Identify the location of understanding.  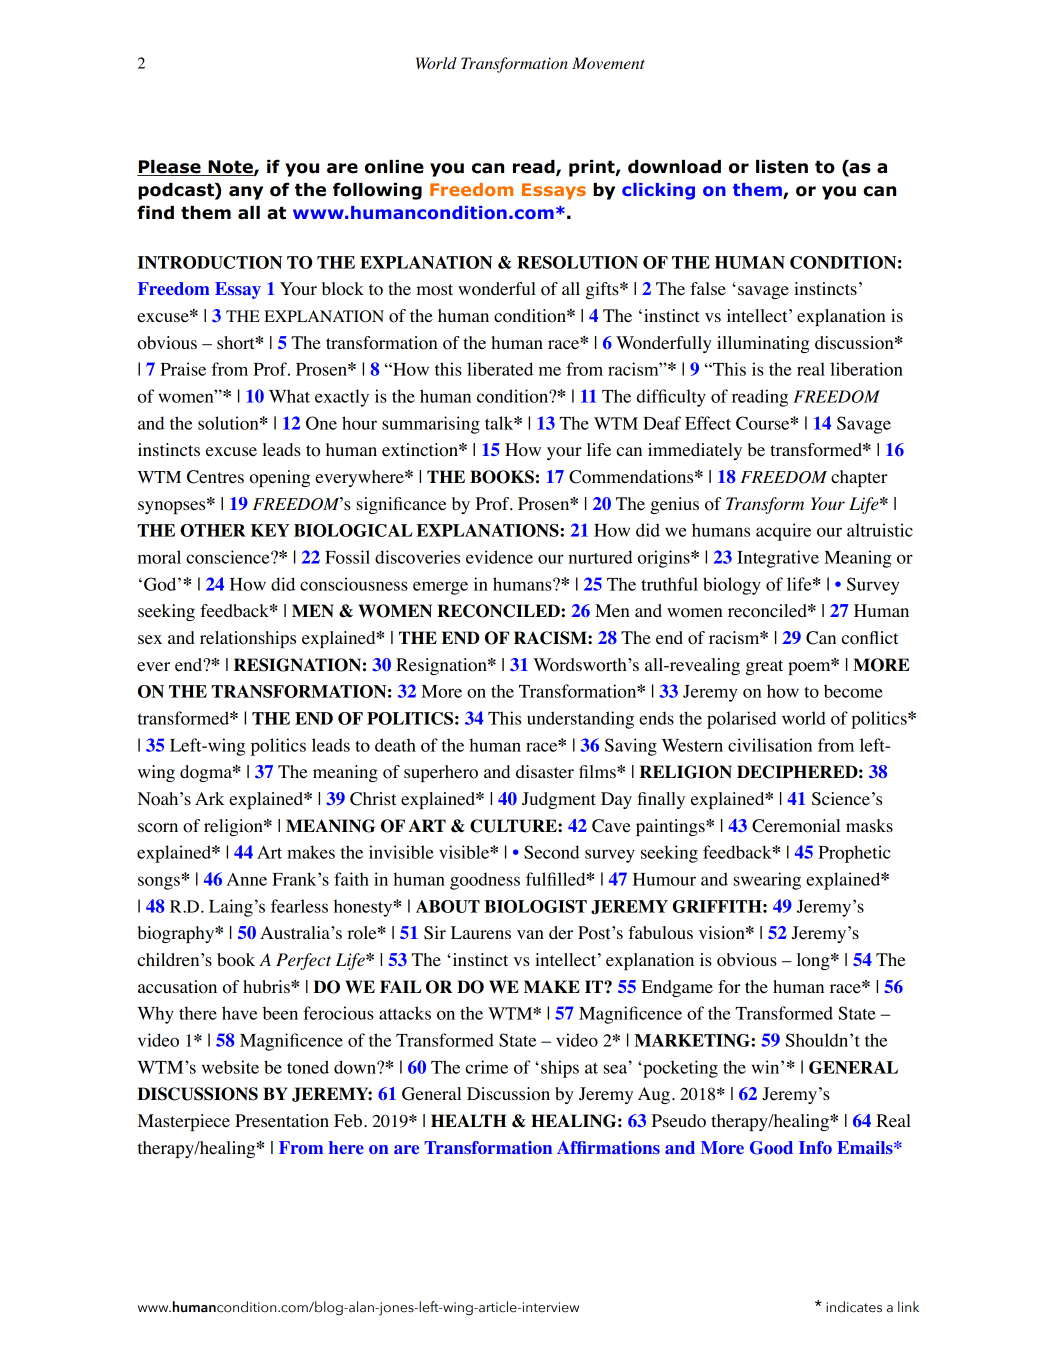
(580, 720).
